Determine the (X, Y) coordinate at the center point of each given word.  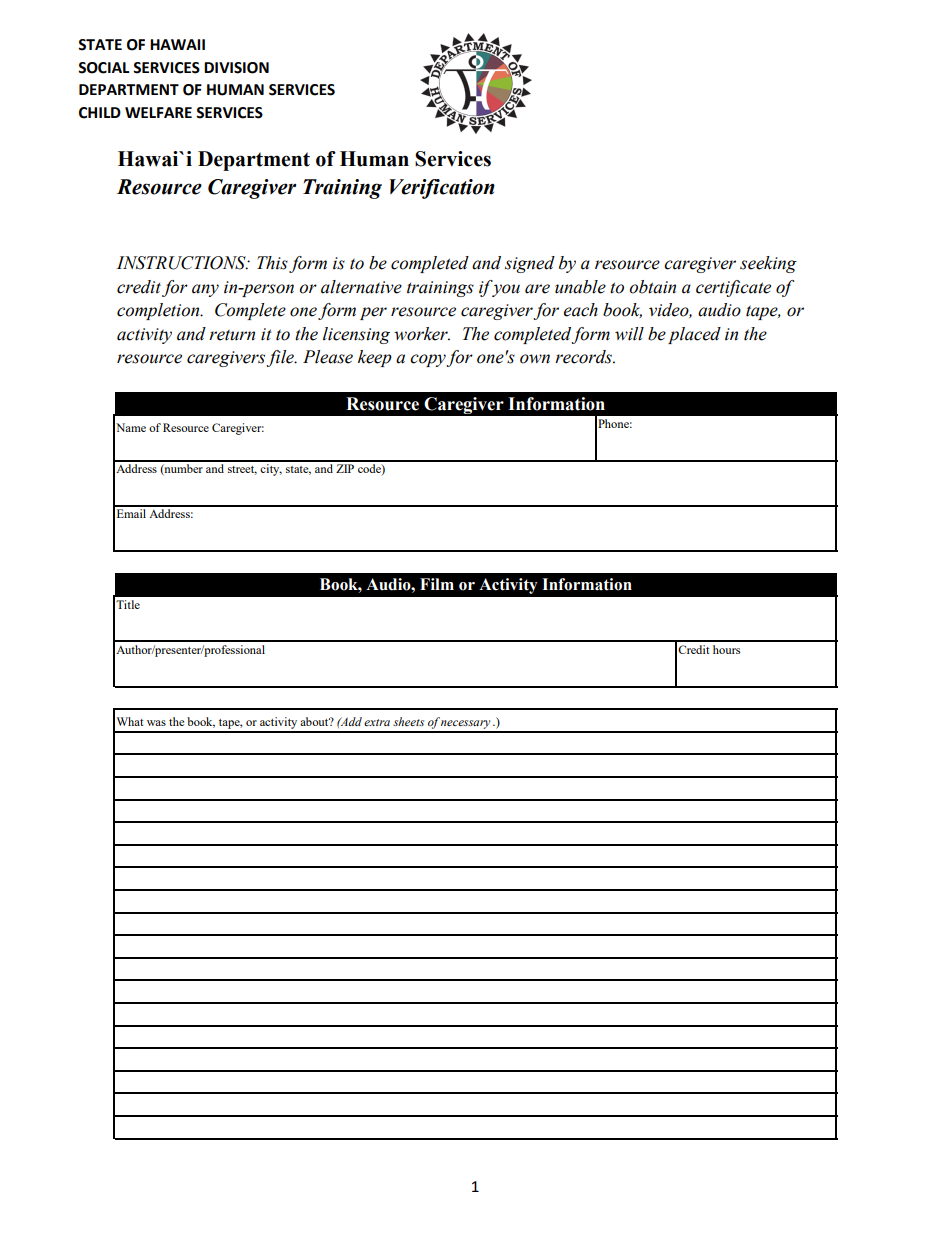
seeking (768, 264)
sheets (408, 721)
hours (726, 649)
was (156, 723)
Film (437, 584)
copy (428, 360)
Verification (442, 189)
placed (694, 335)
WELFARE (158, 112)
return (232, 335)
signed (530, 264)
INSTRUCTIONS (182, 263)
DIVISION (236, 68)
